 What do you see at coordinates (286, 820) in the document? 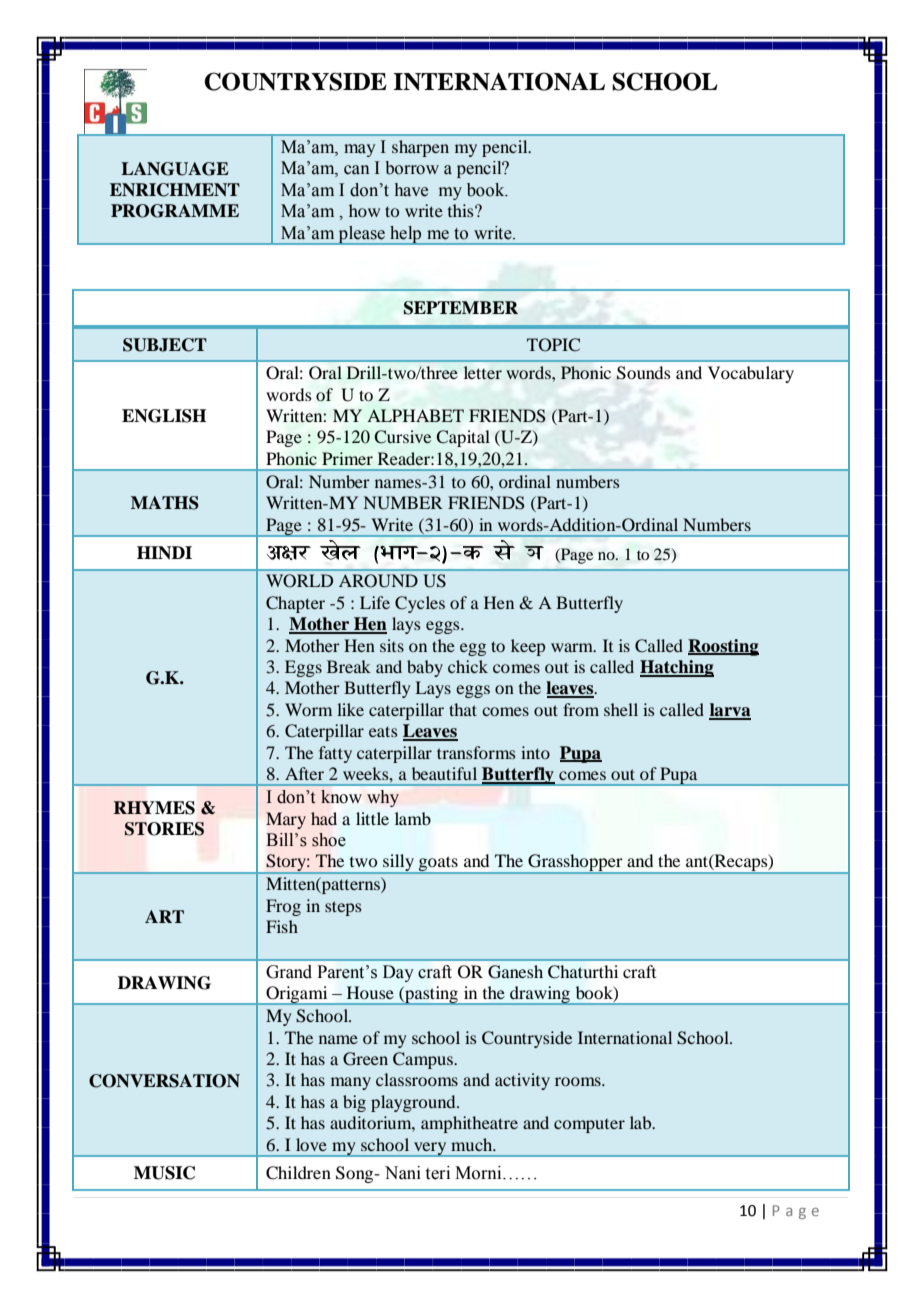
I see `Mary` at bounding box center [286, 820].
